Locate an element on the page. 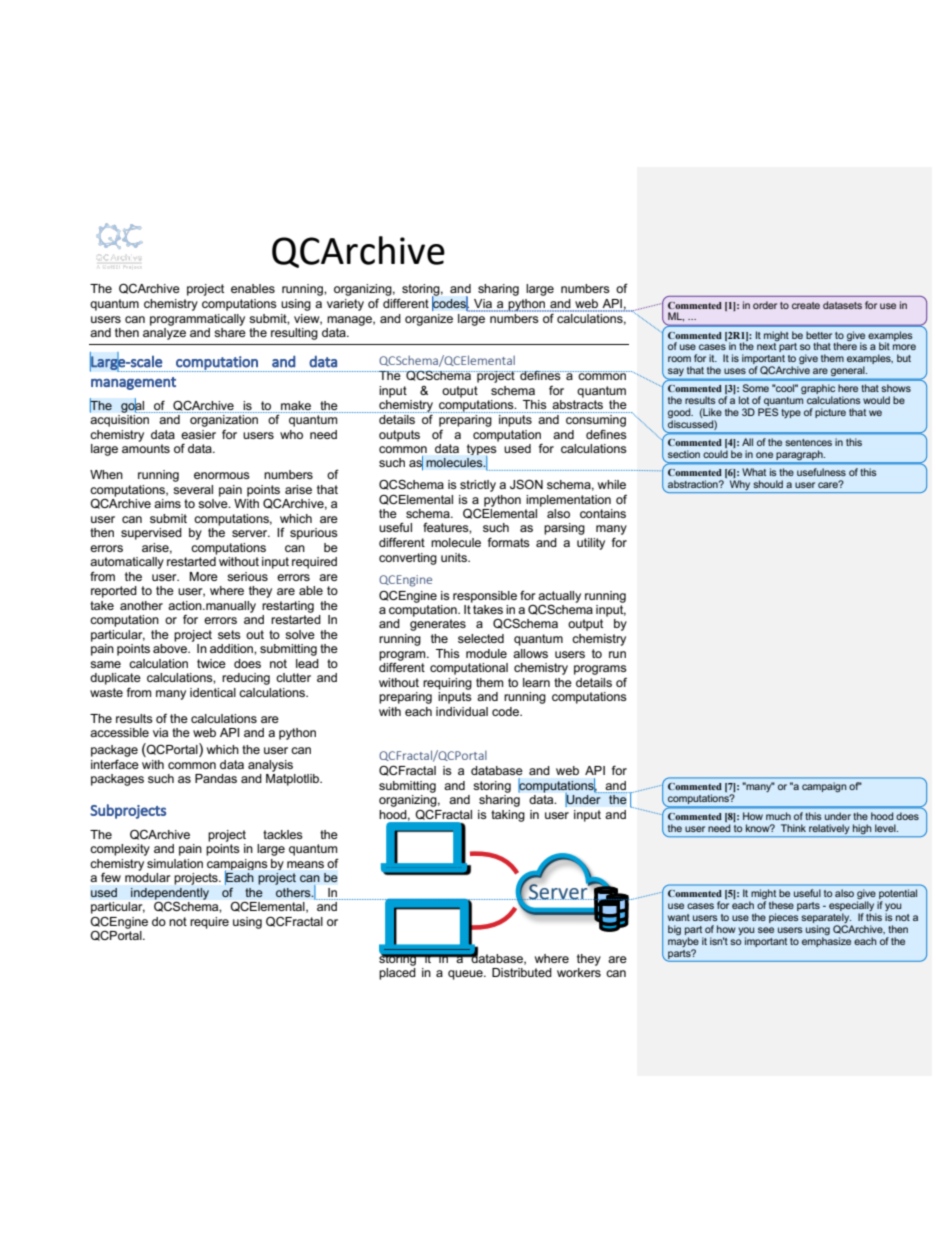 Image resolution: width=952 pixels, height=1233 pixels. others is located at coordinates (294, 892).
